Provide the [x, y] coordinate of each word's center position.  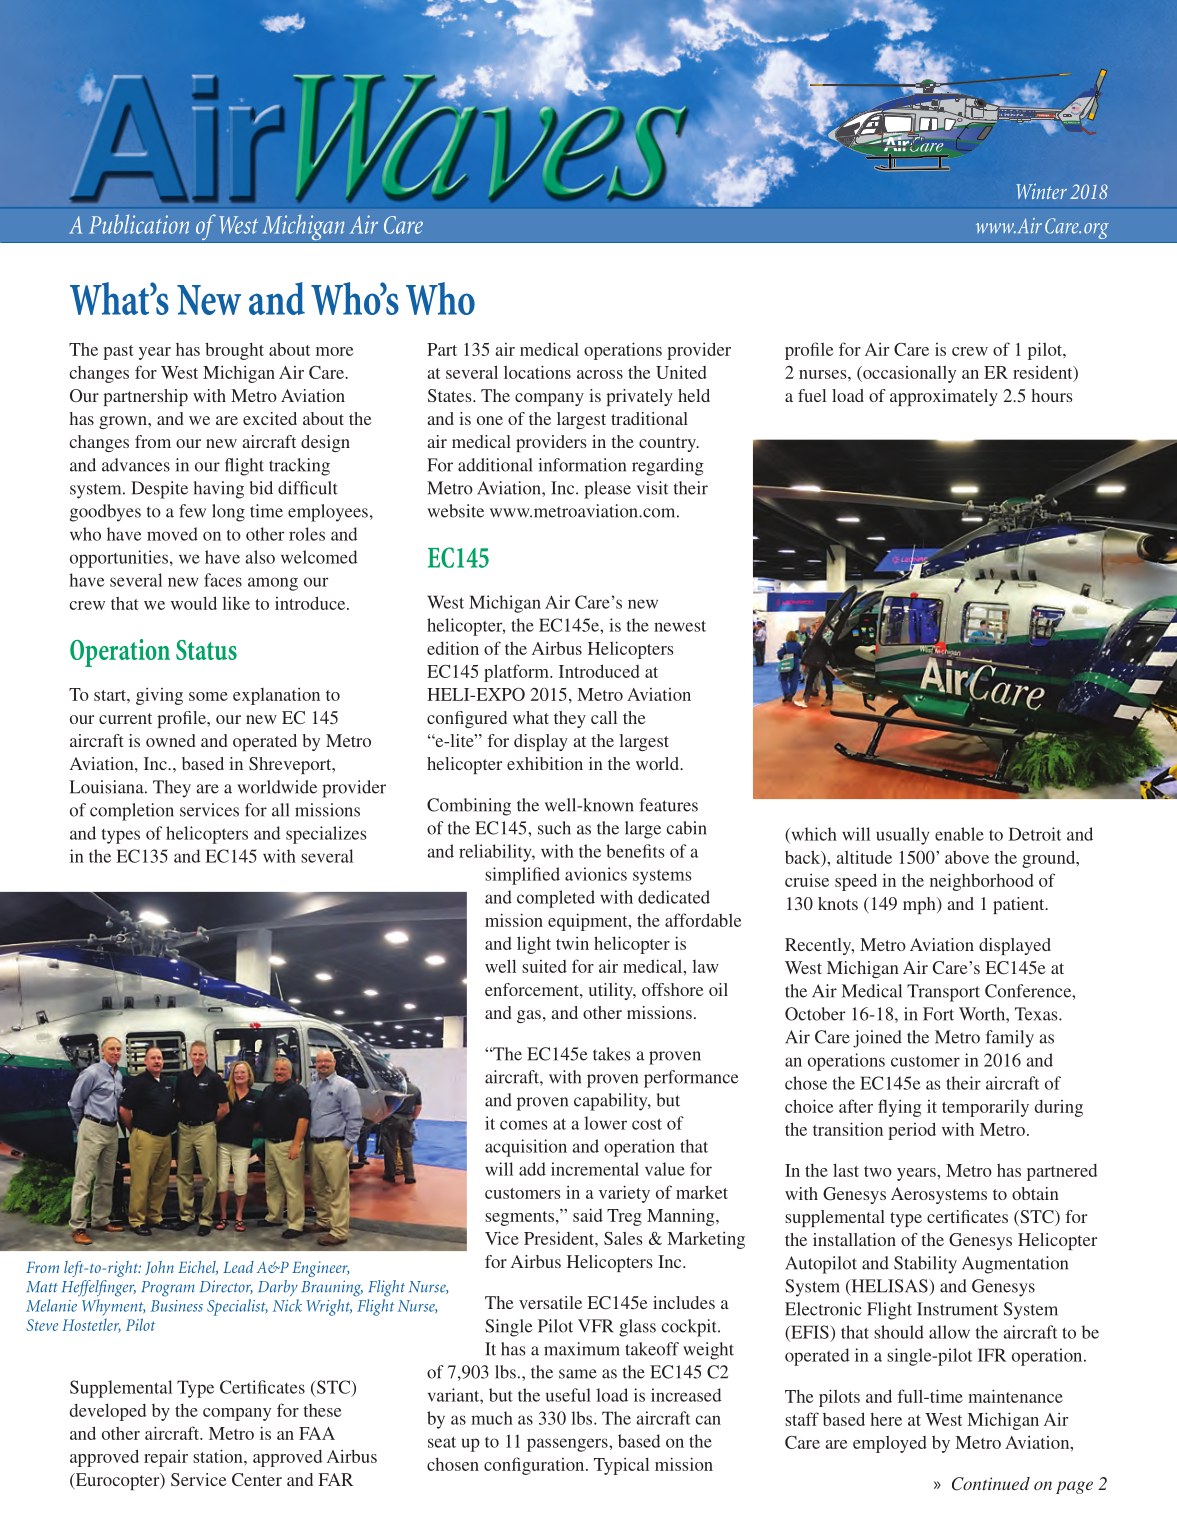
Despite [159, 490]
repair [166, 1458]
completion [132, 812]
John [159, 1268]
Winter [1042, 191]
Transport [943, 993]
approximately [944, 397]
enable [959, 834]
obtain [1035, 1193]
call [604, 717]
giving [159, 696]
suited [544, 966]
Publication [139, 224]
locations [537, 372]
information [582, 465]
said [588, 1215]
